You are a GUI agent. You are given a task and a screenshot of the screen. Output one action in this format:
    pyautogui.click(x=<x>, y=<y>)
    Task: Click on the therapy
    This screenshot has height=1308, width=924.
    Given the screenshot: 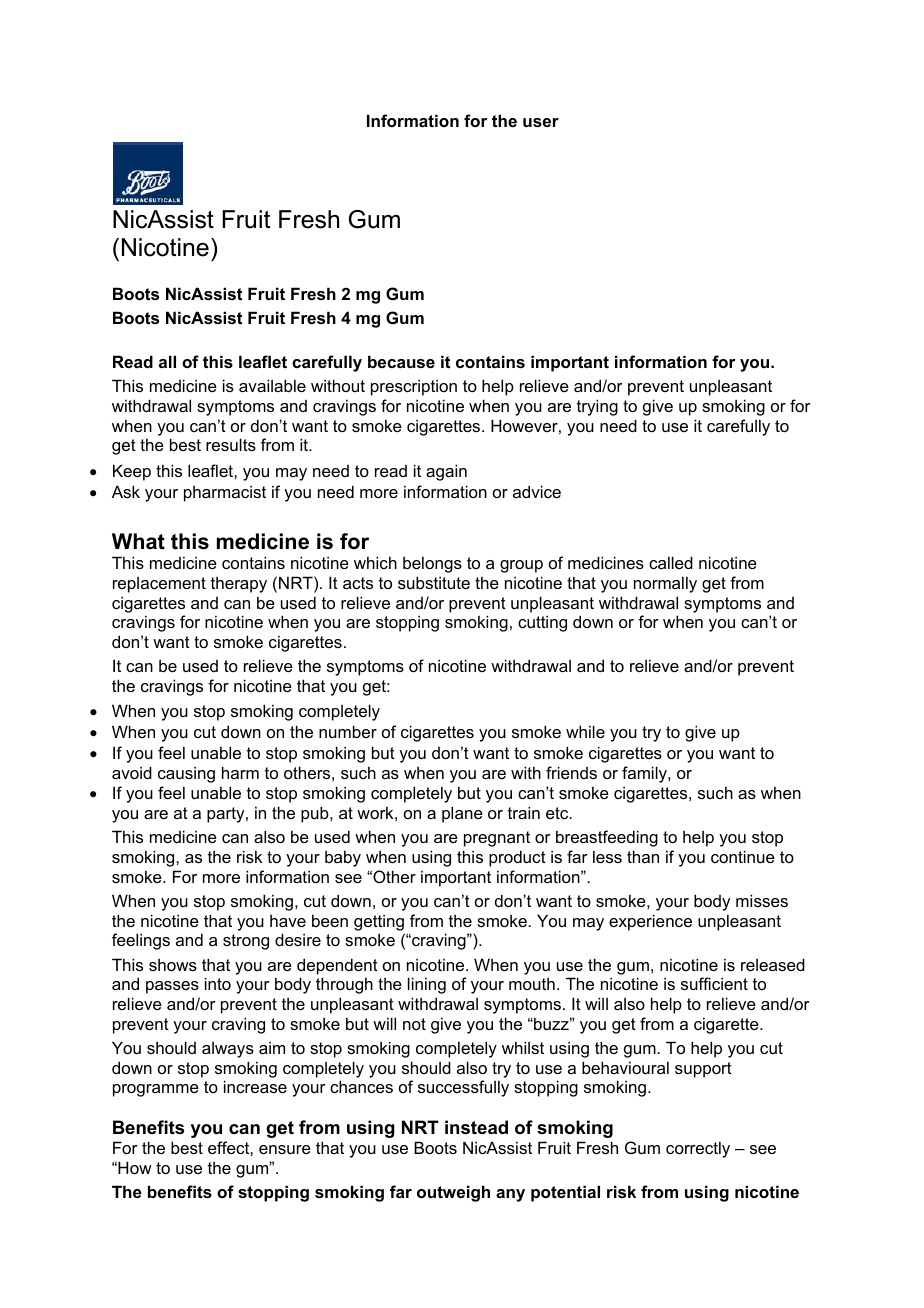 What is the action you would take?
    pyautogui.click(x=239, y=585)
